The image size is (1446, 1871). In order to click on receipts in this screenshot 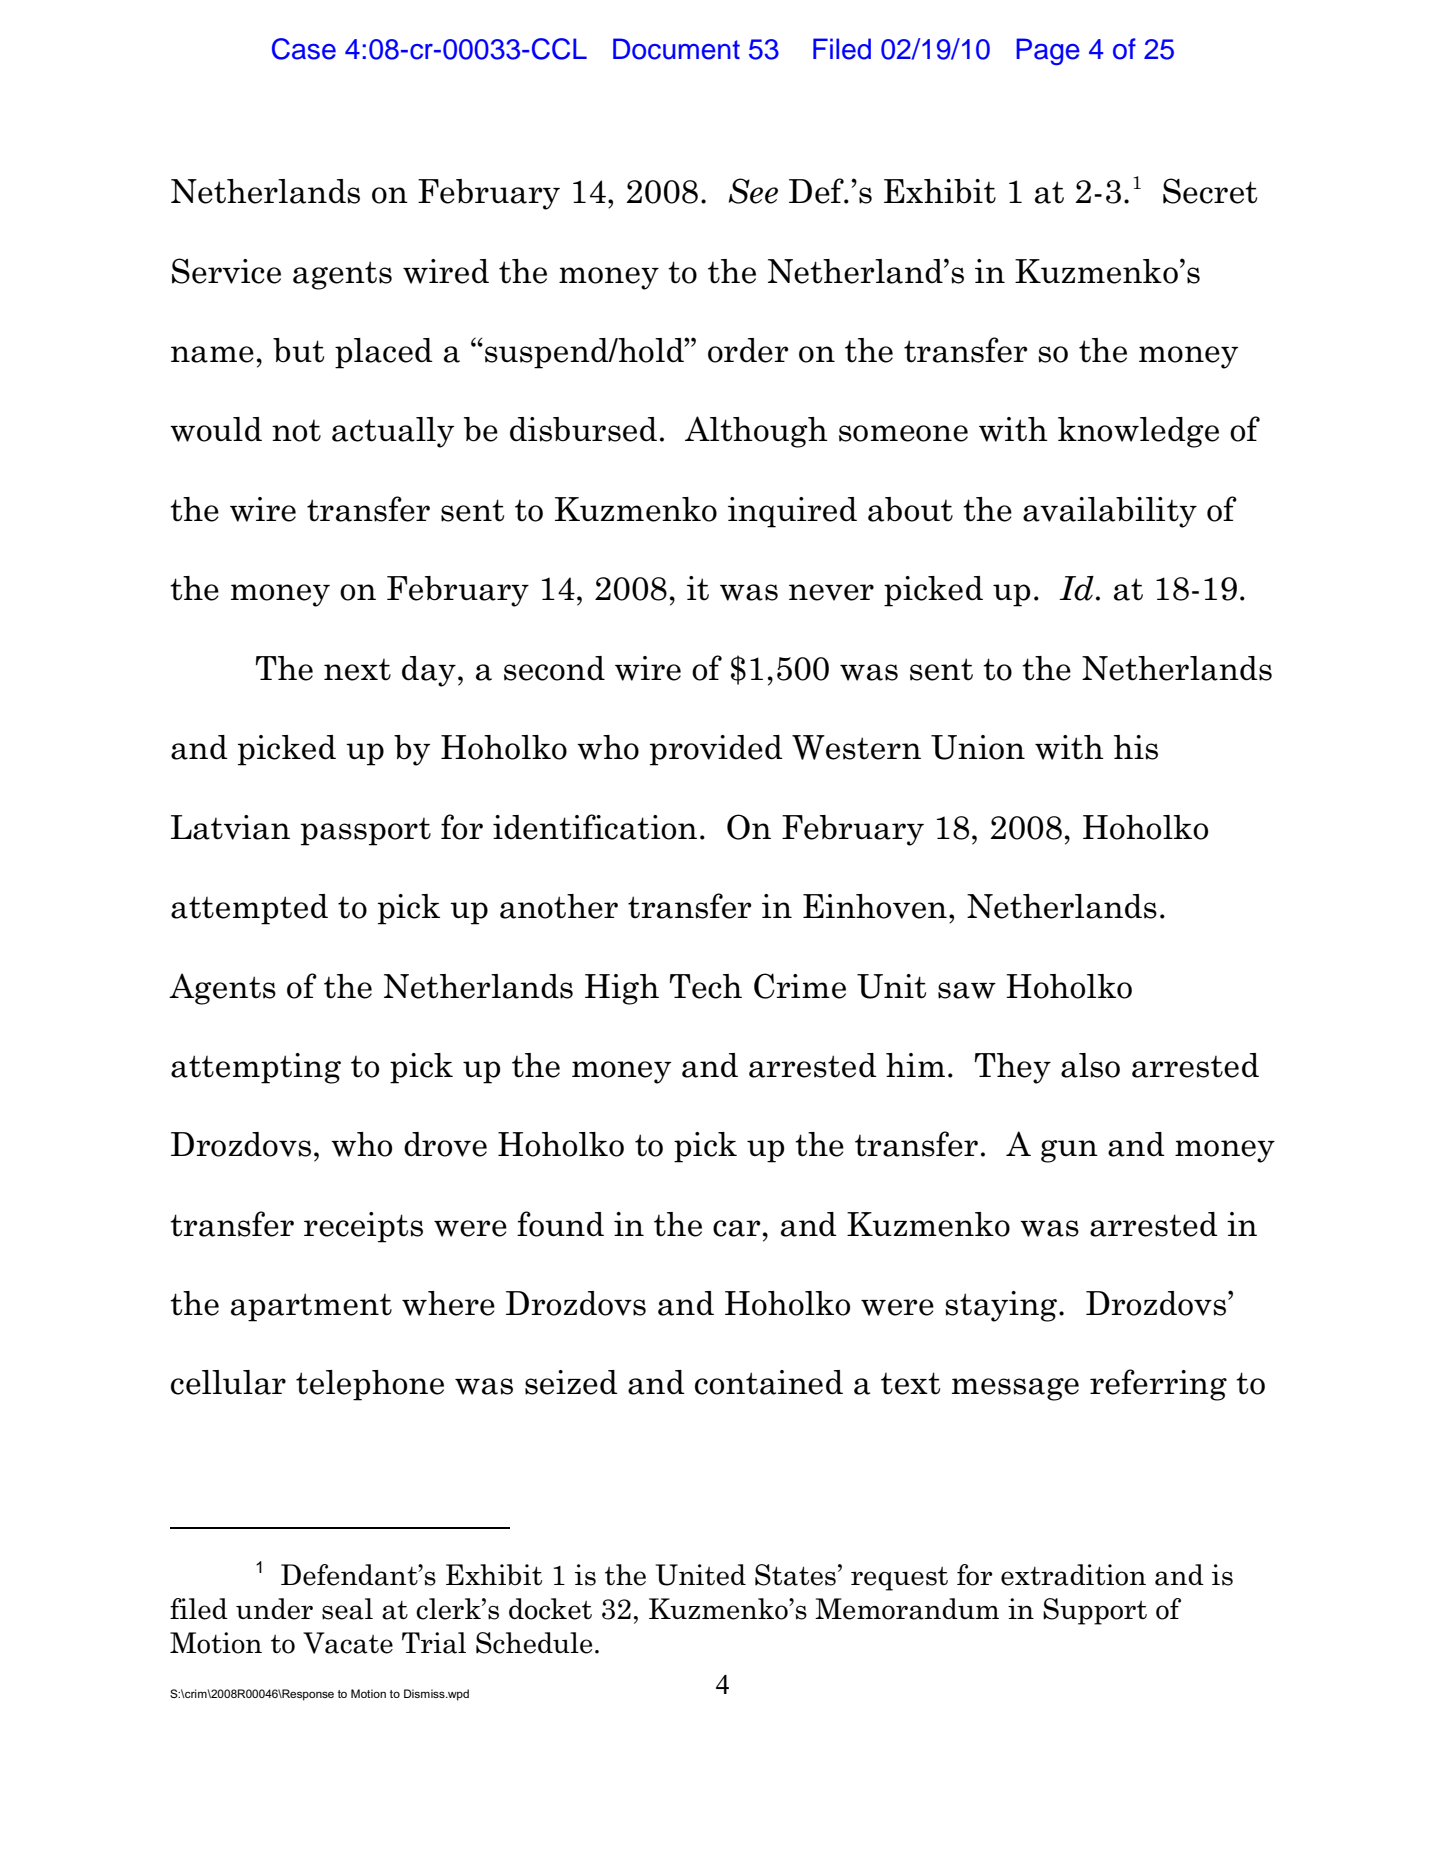, I will do `click(363, 1227)`.
